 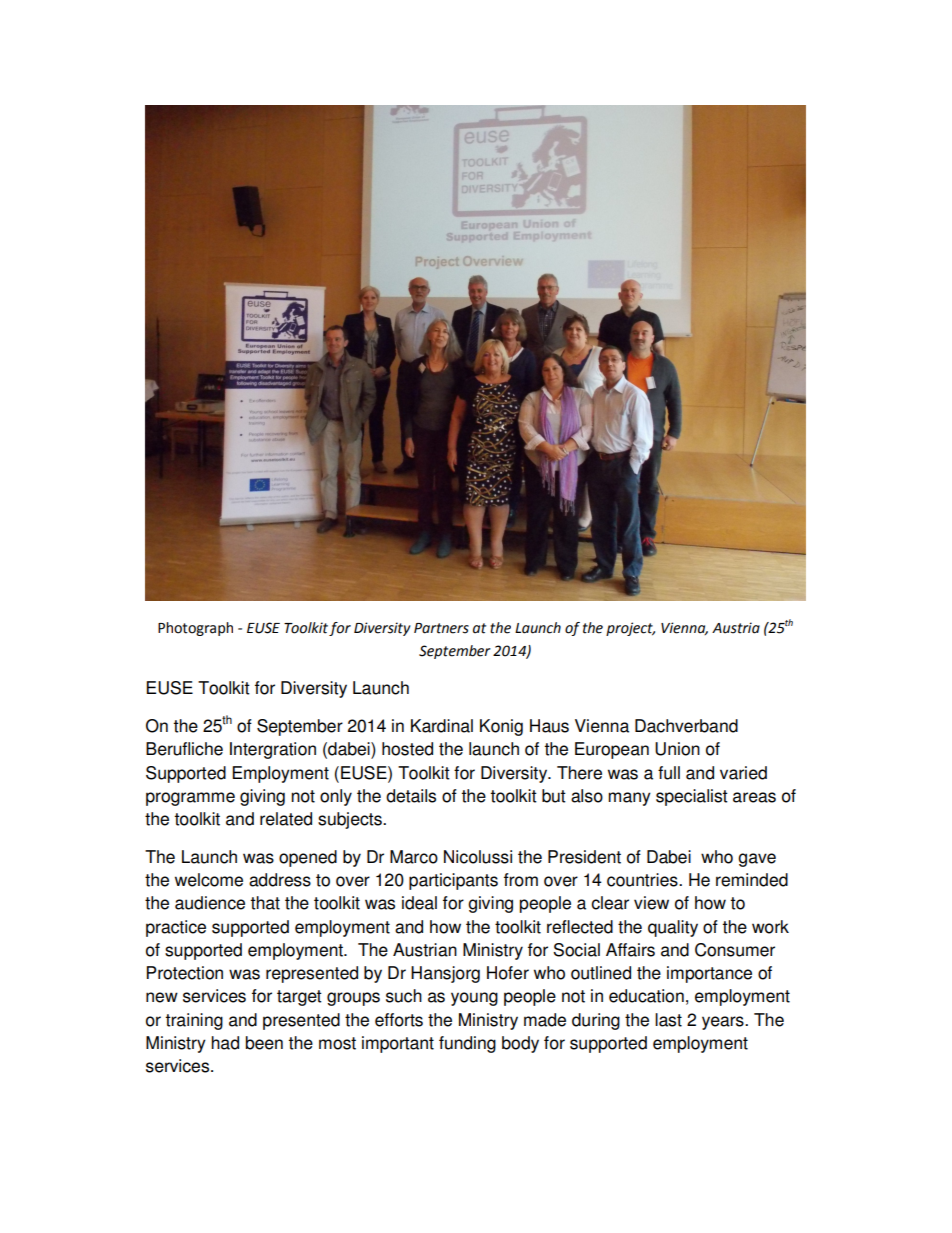 I want to click on years, so click(x=724, y=1023).
